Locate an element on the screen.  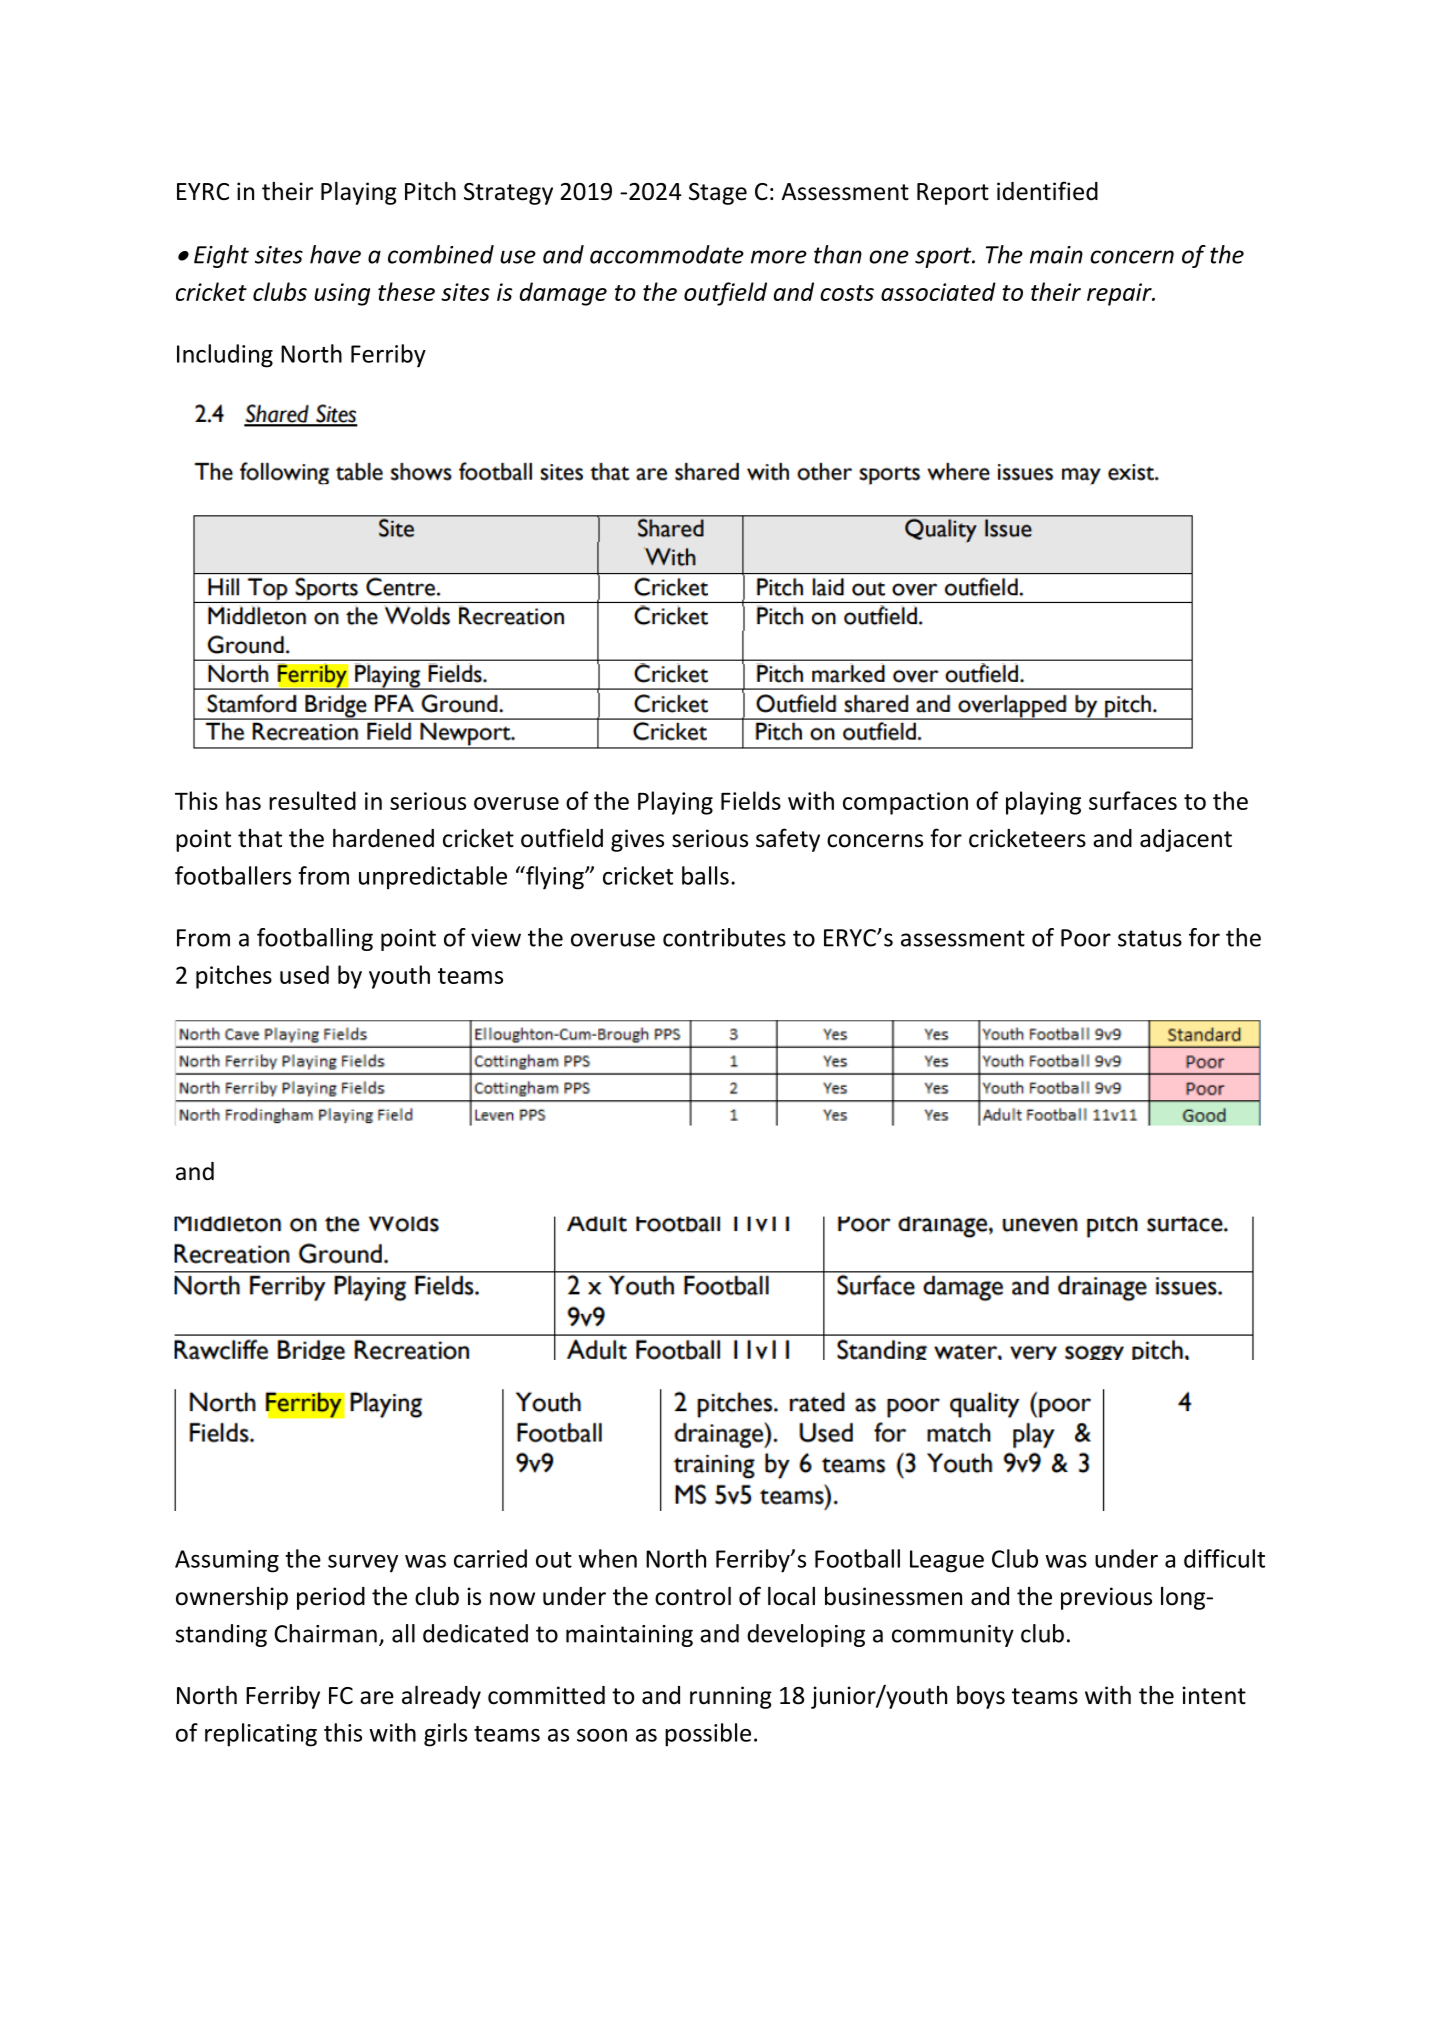
resulted is located at coordinates (312, 800).
